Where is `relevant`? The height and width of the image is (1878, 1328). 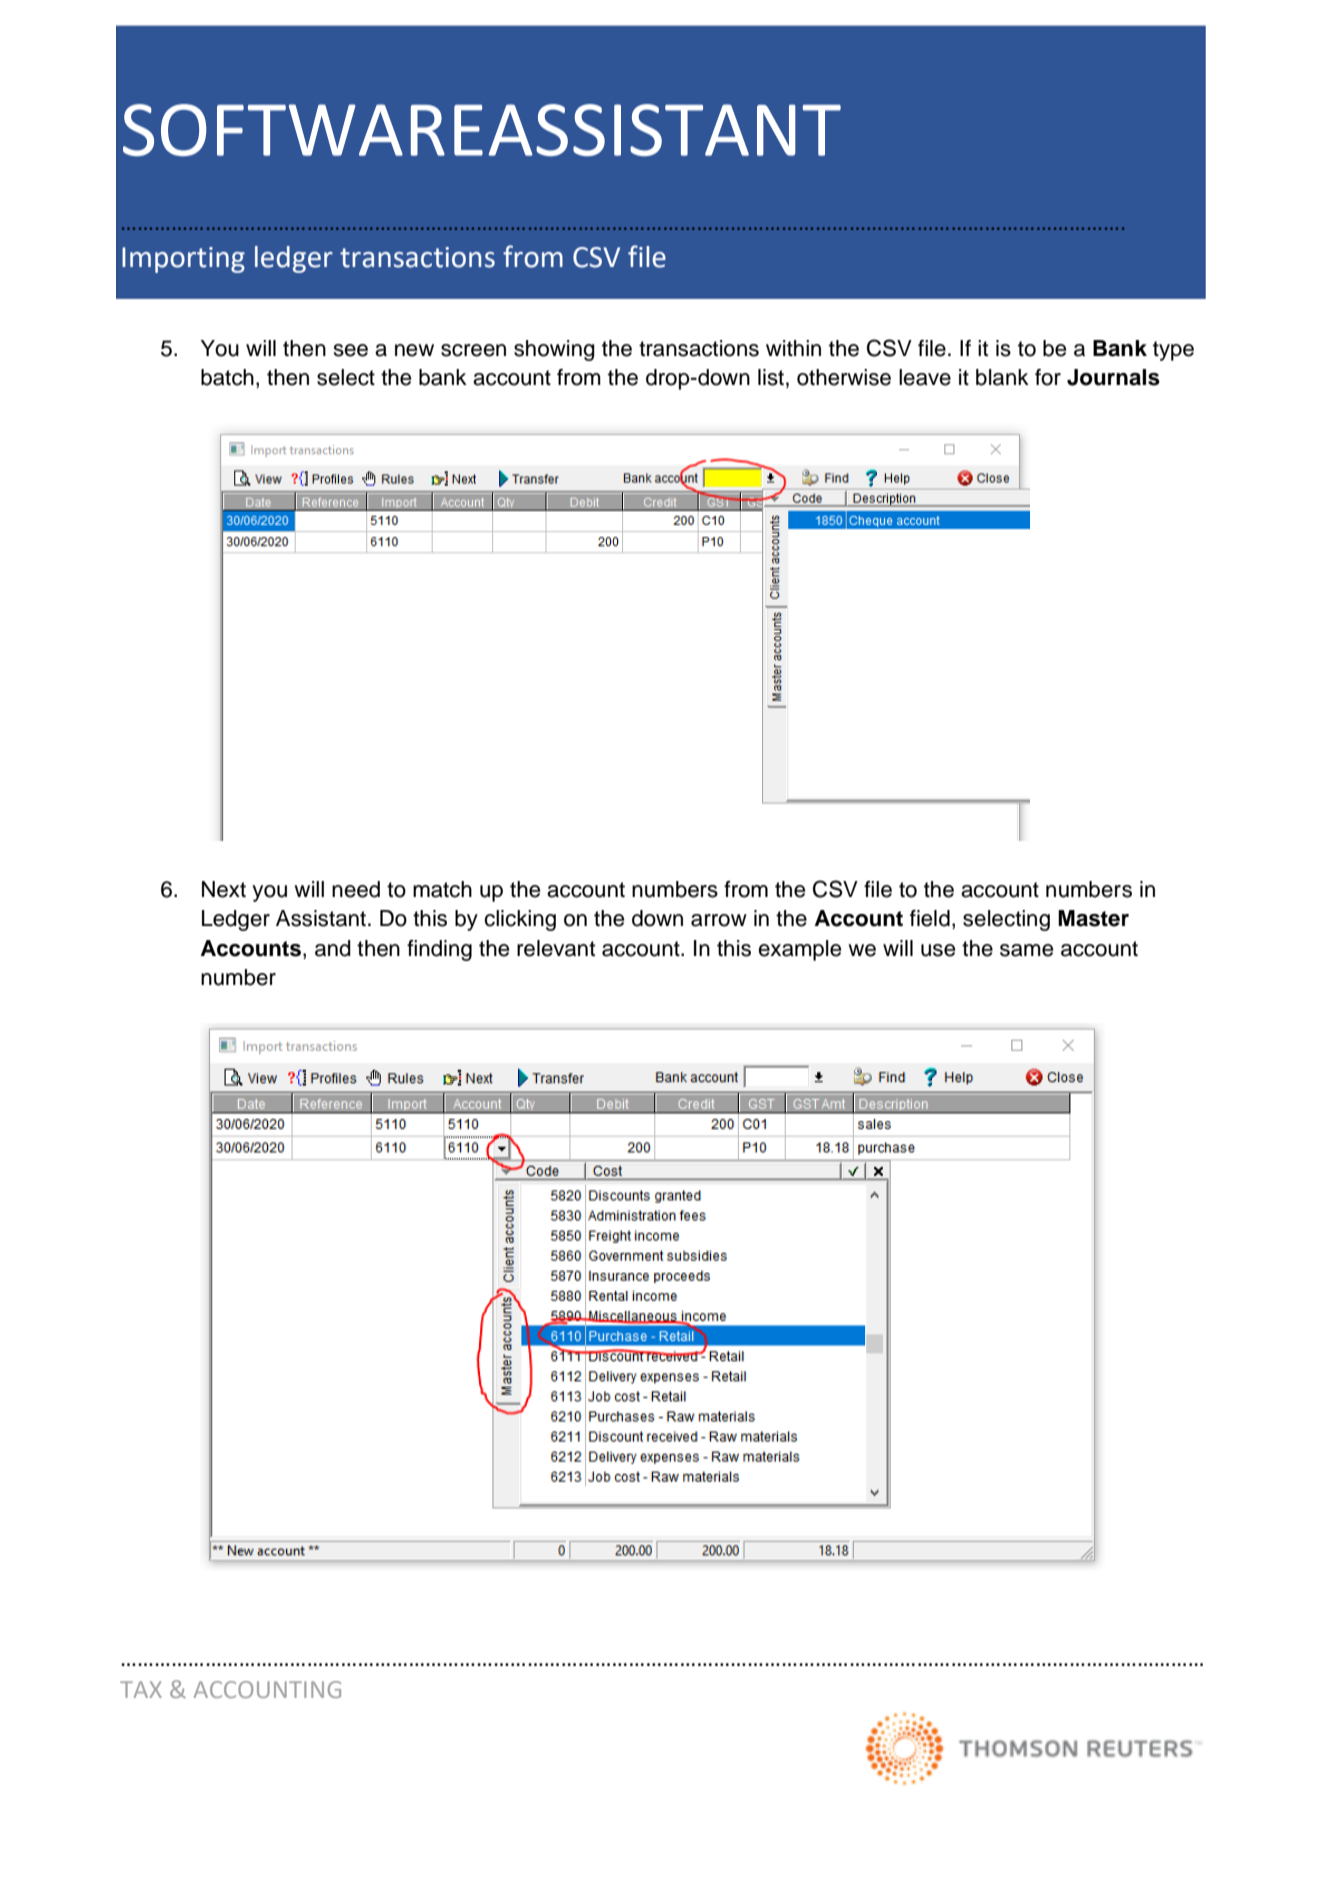 relevant is located at coordinates (556, 948).
